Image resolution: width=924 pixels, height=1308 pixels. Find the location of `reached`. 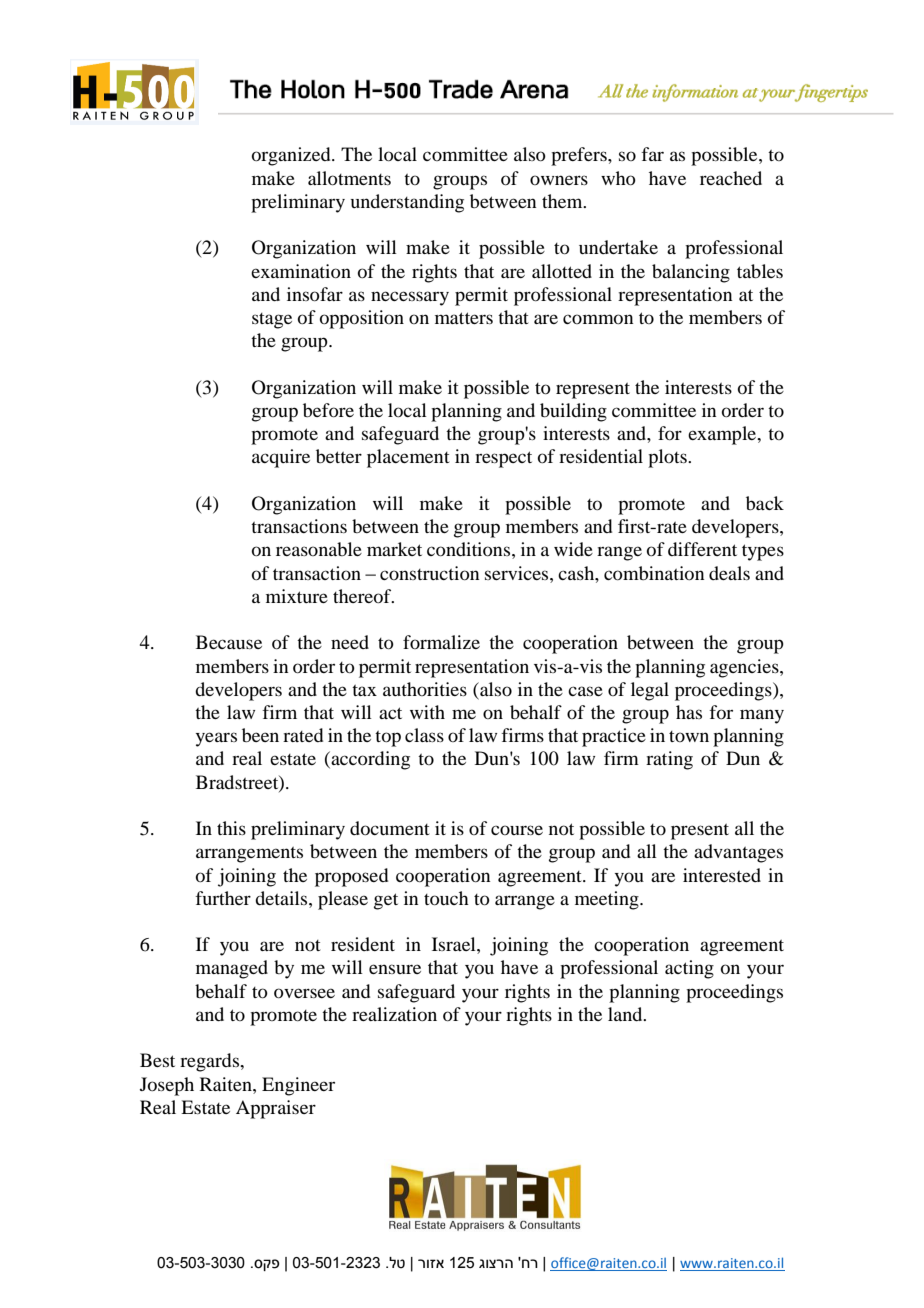

reached is located at coordinates (731, 178).
